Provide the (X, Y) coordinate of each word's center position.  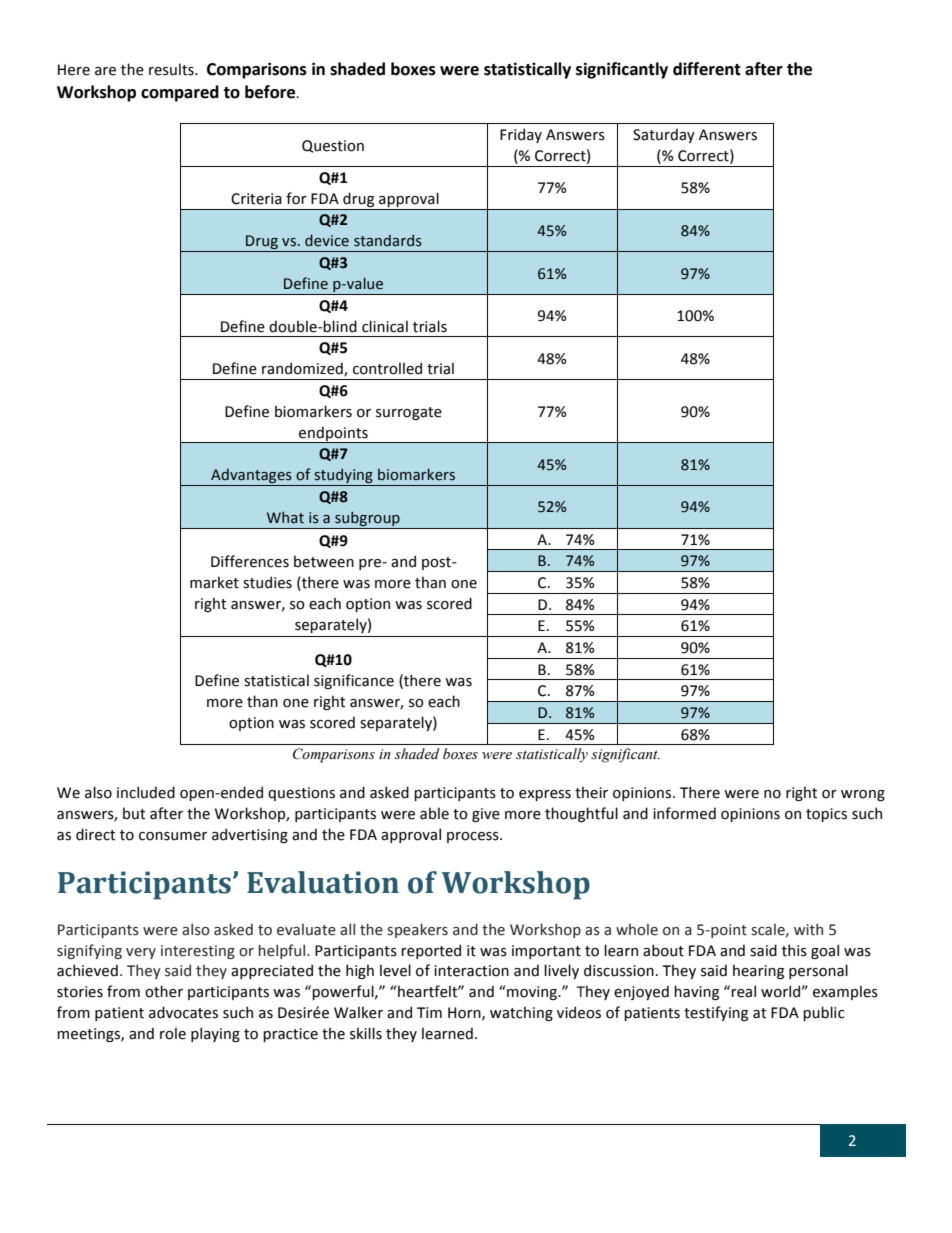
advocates (183, 1012)
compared (180, 93)
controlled (387, 368)
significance (354, 681)
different (707, 69)
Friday (521, 135)
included (146, 792)
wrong (863, 795)
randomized (303, 369)
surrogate (409, 413)
